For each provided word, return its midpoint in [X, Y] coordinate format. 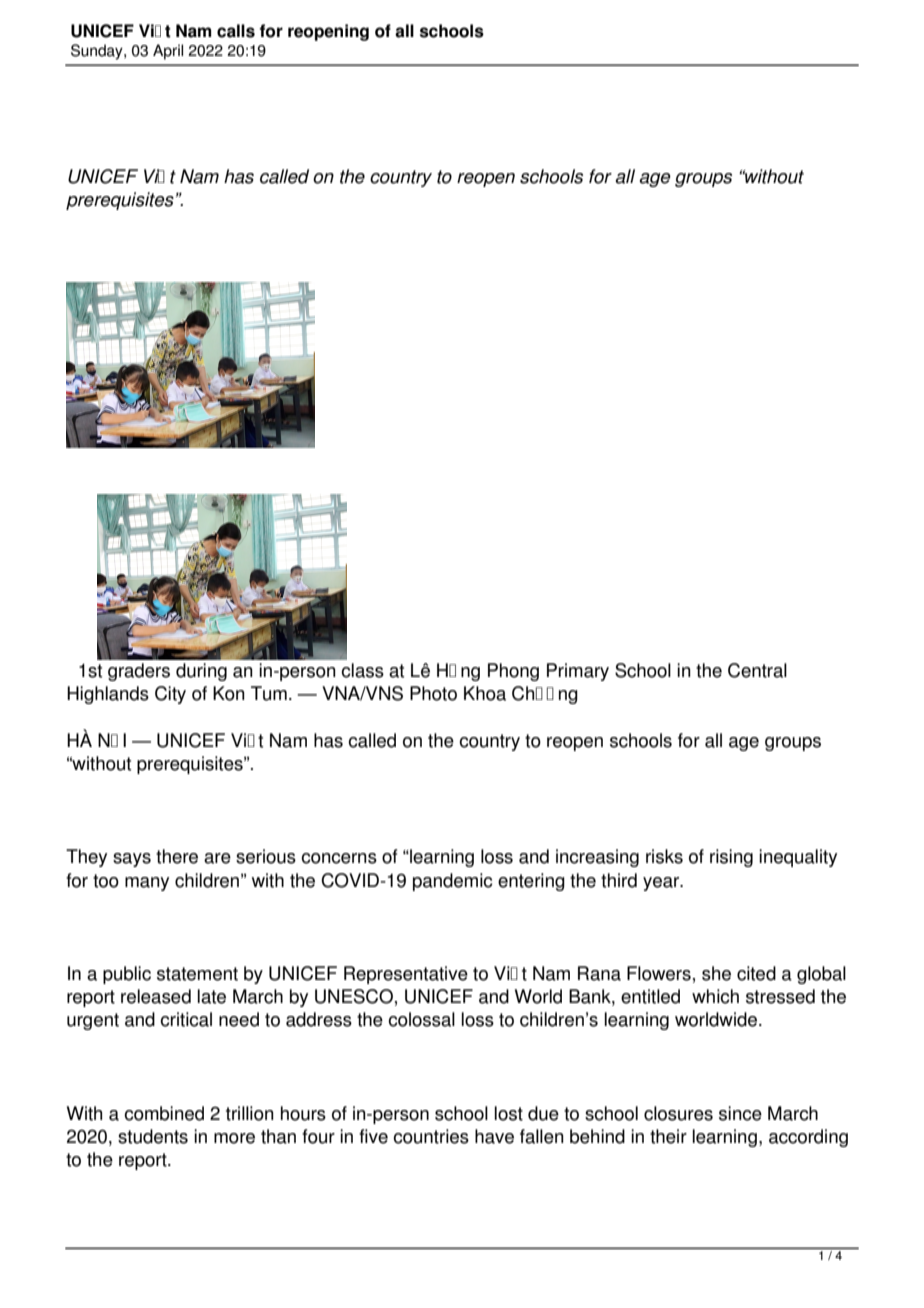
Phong [513, 672]
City [170, 695]
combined [164, 1113]
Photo [433, 693]
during [201, 672]
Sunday [98, 52]
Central [757, 670]
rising [731, 858]
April [168, 52]
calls [236, 31]
